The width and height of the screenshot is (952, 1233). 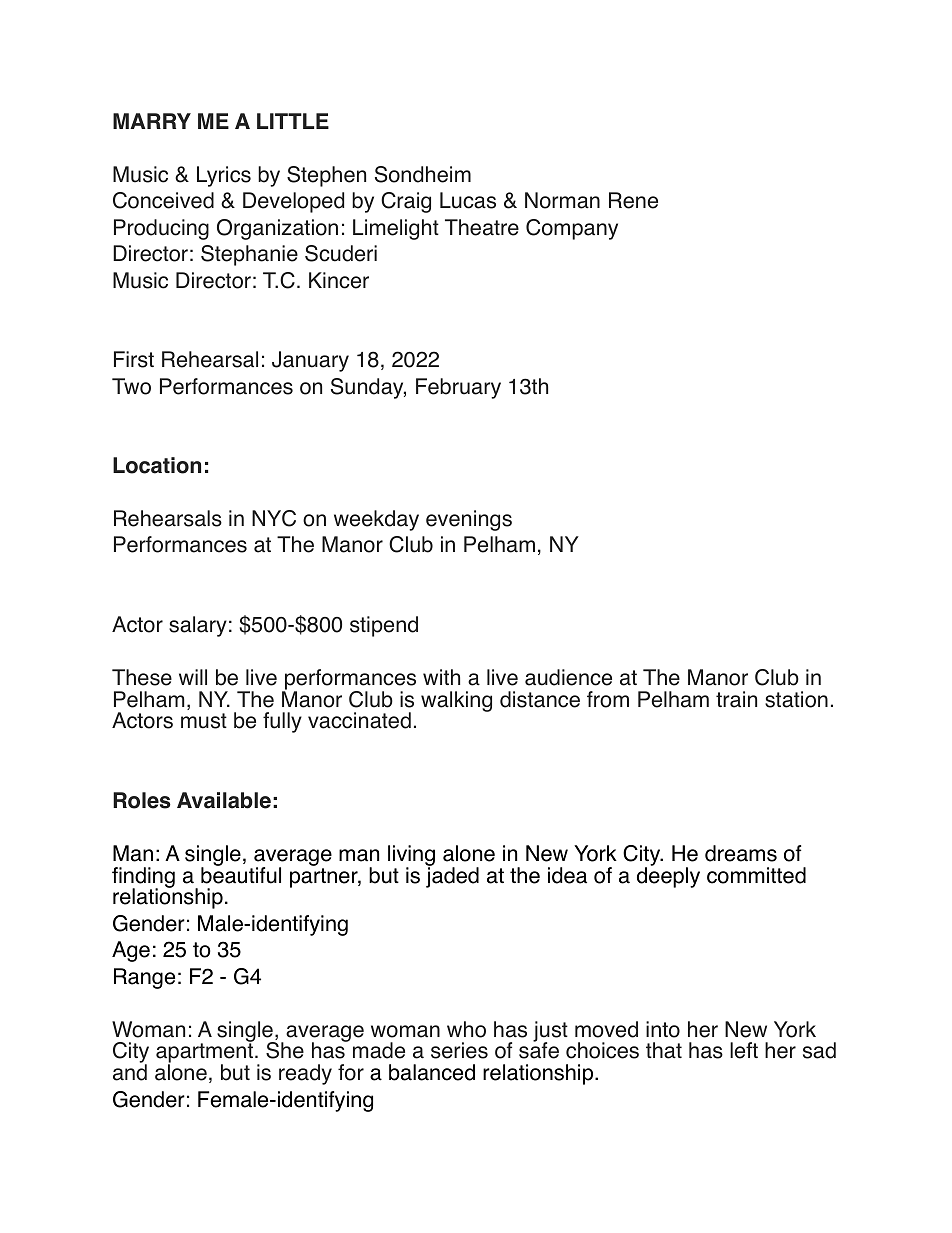 What do you see at coordinates (458, 388) in the screenshot?
I see `February` at bounding box center [458, 388].
